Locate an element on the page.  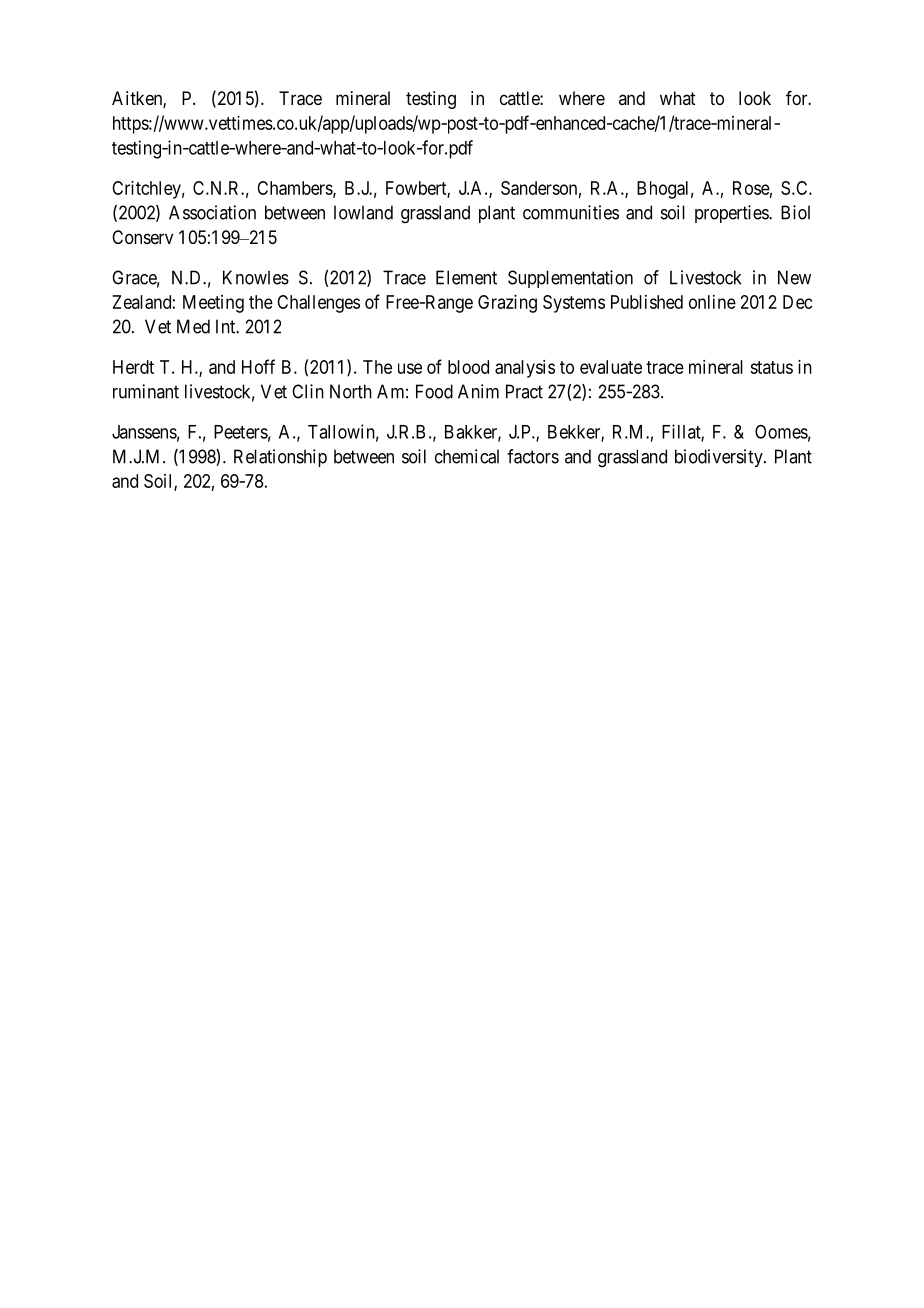
communities is located at coordinates (571, 212).
